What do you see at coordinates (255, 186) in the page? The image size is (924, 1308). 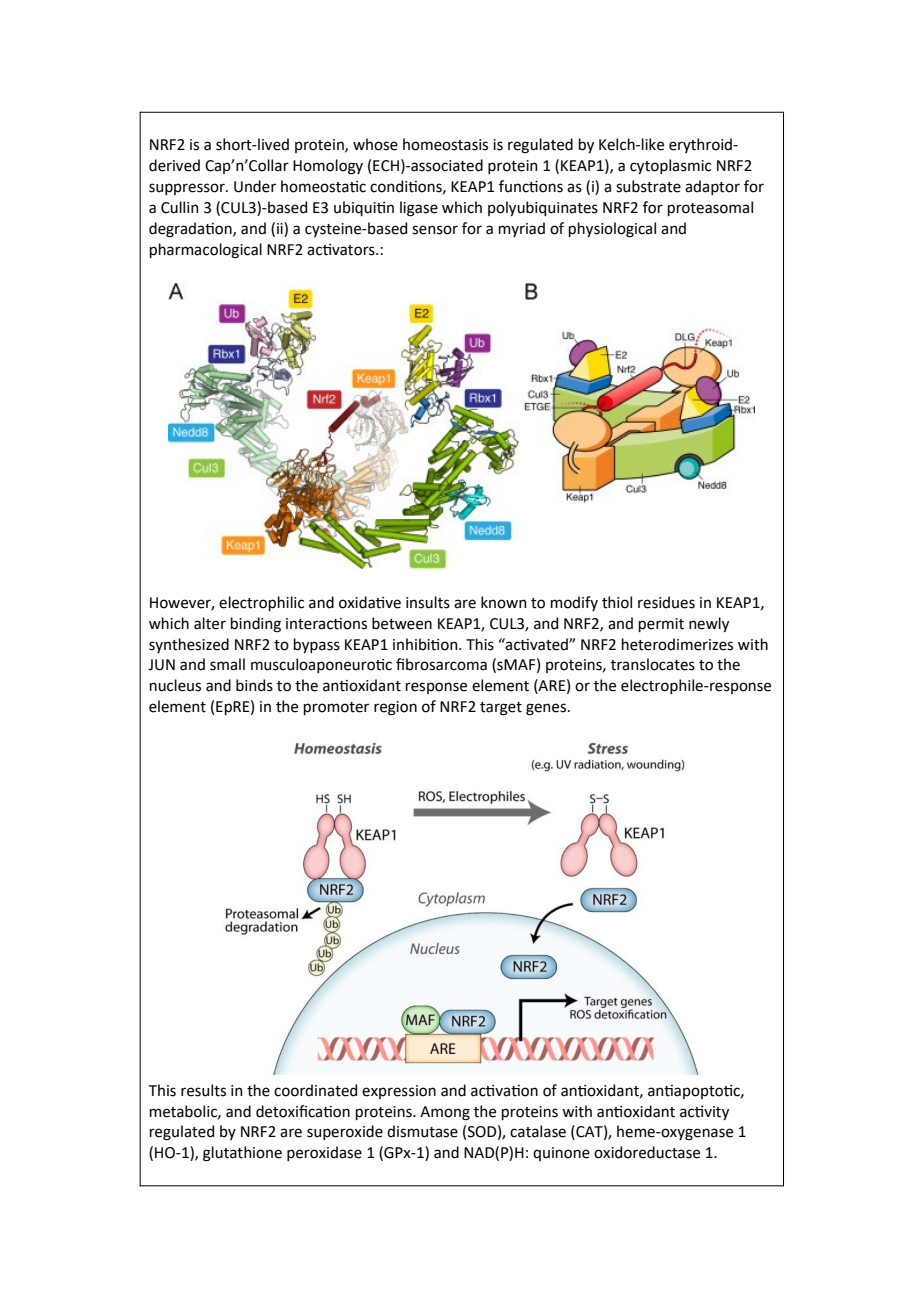 I see `Under` at bounding box center [255, 186].
